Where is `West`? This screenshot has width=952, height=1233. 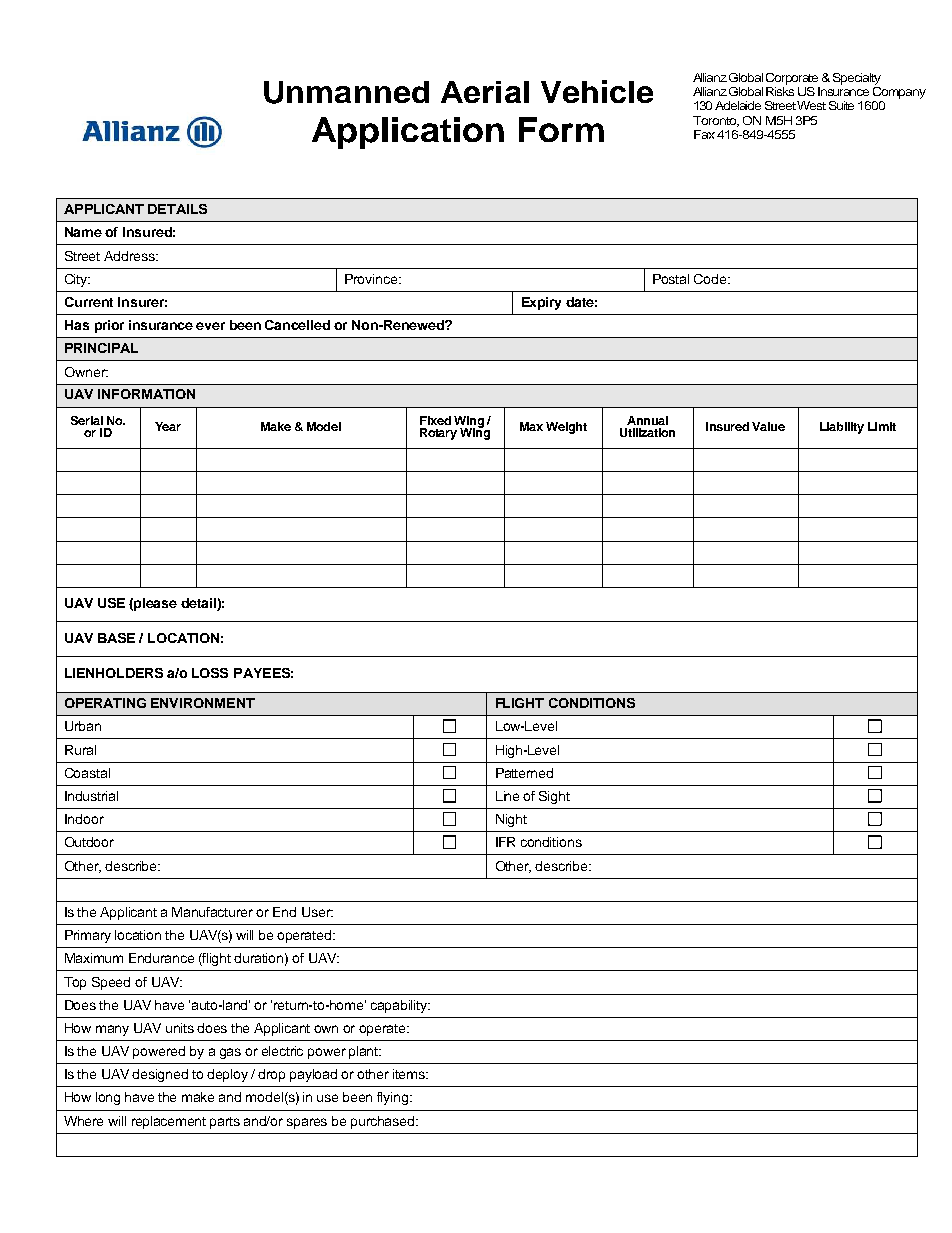 West is located at coordinates (811, 105).
